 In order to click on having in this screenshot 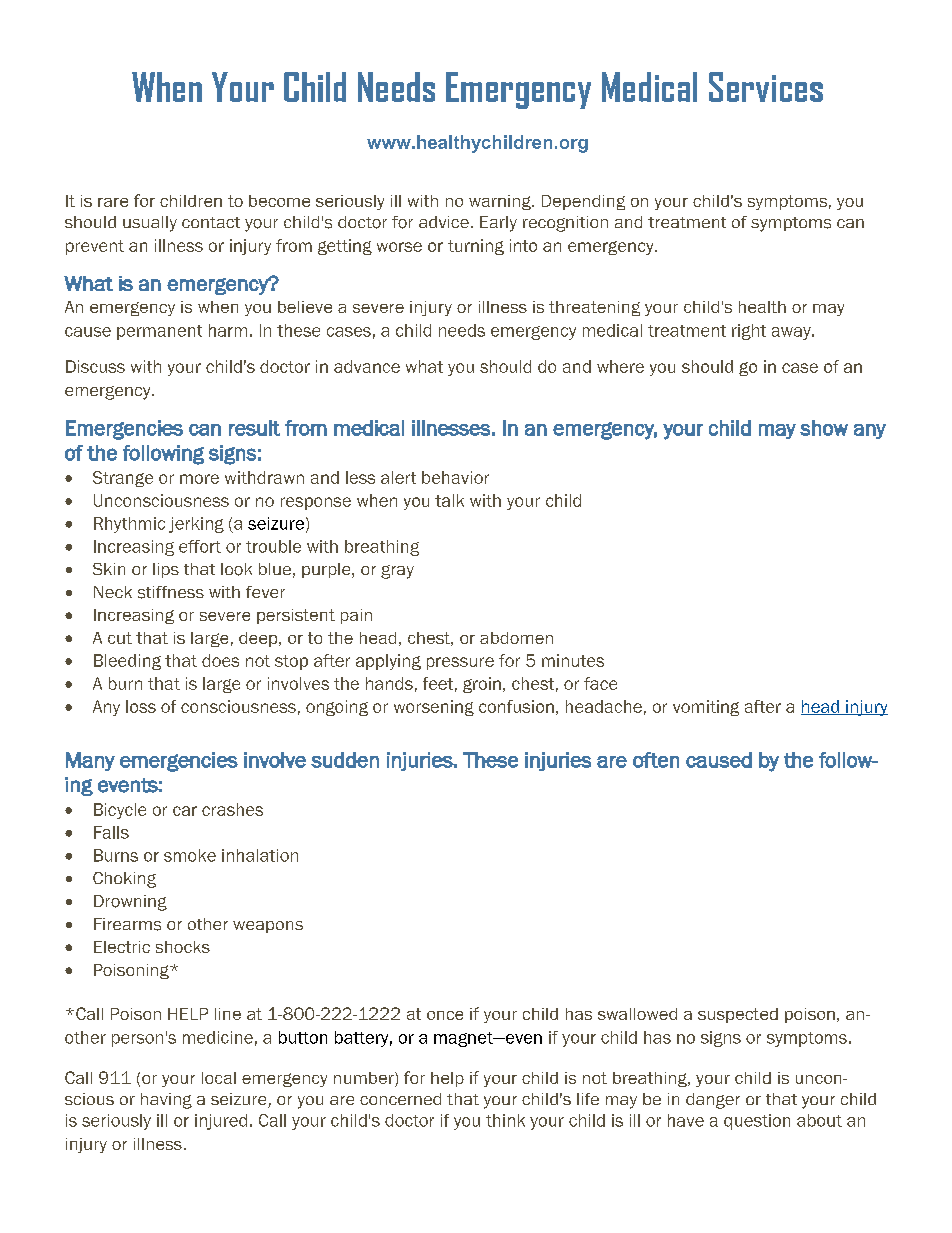, I will do `click(166, 1101)`.
